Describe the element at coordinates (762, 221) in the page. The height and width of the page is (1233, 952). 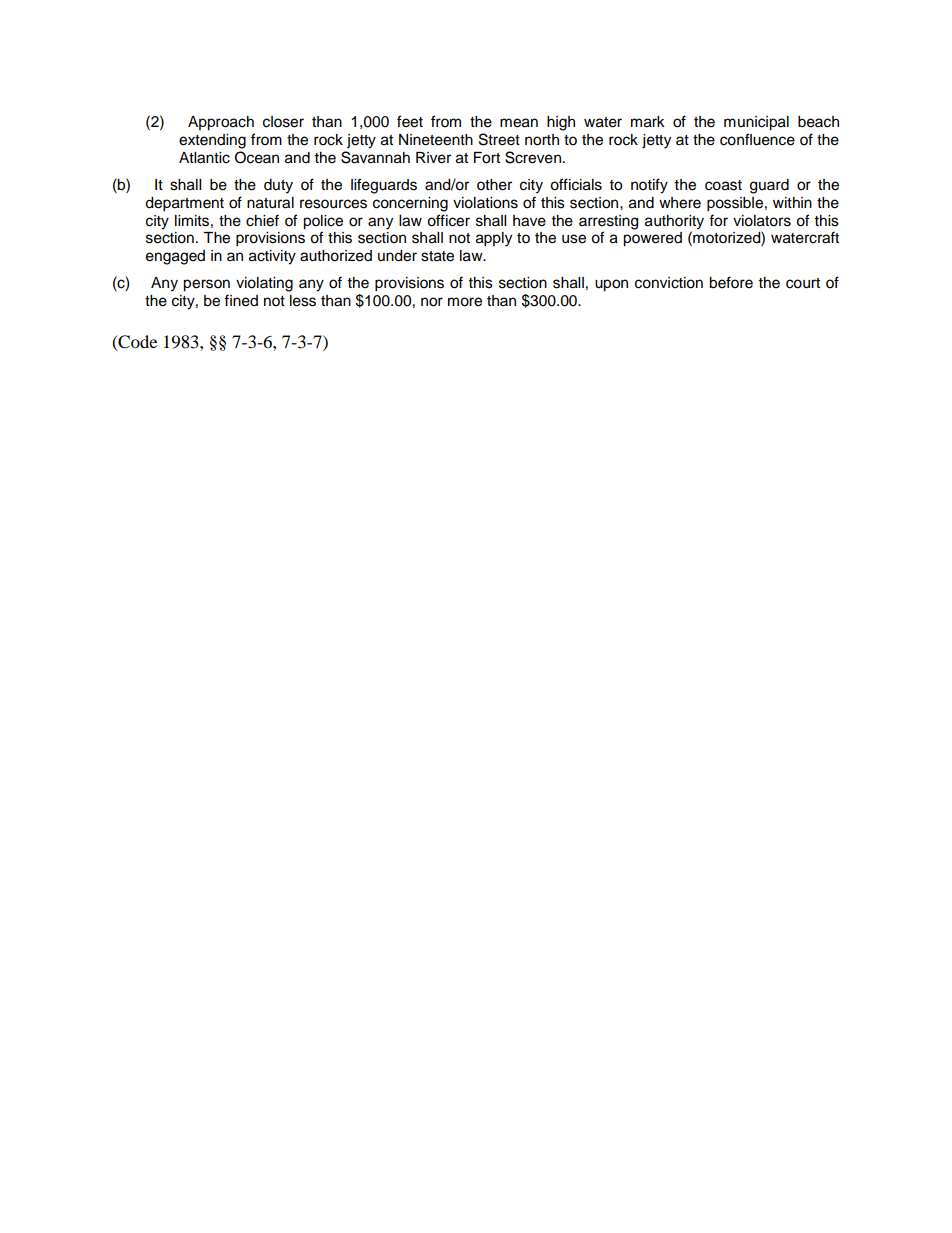
I see `violators` at that location.
